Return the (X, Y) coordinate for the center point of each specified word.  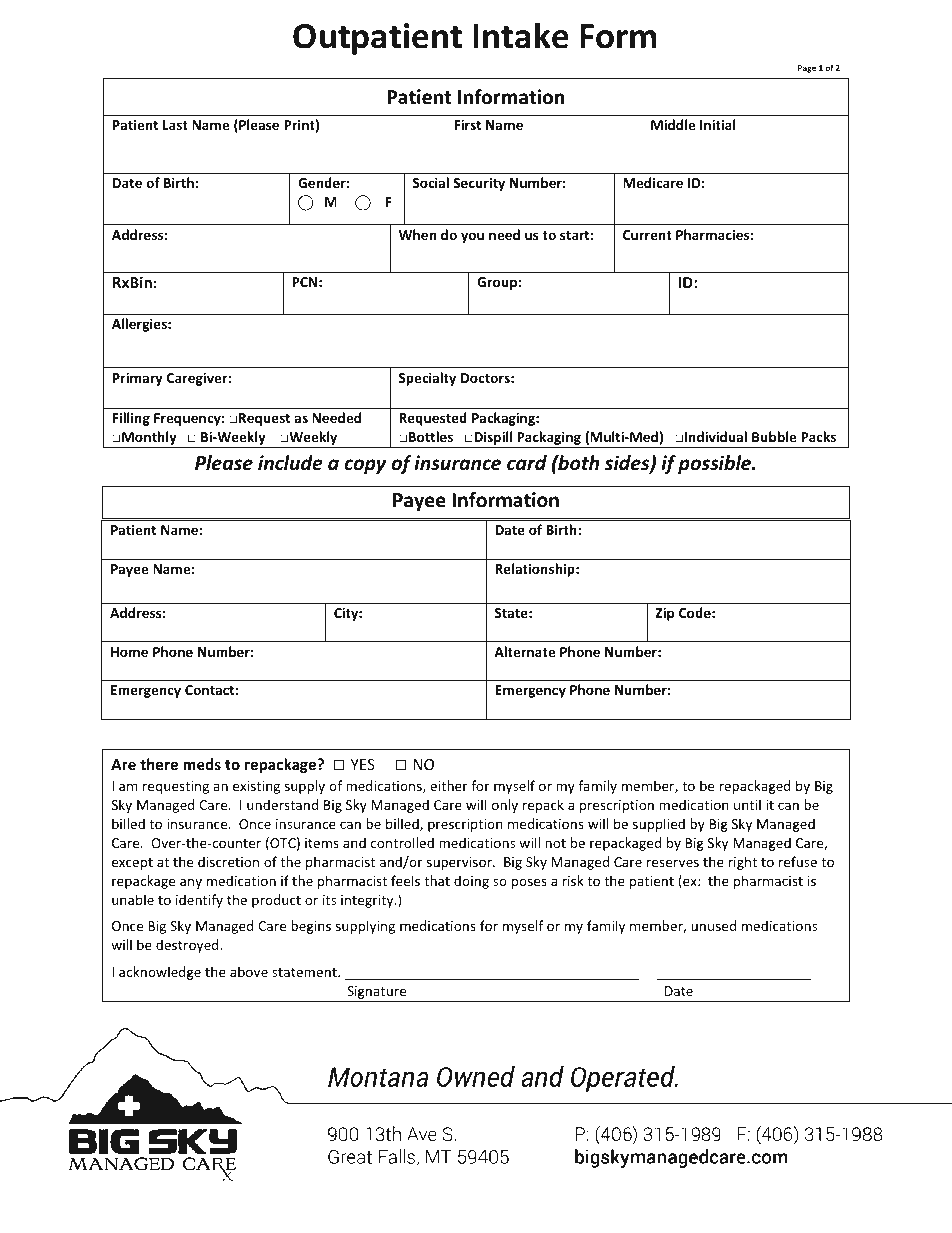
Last (175, 125)
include (290, 463)
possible (716, 464)
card (527, 463)
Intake (521, 35)
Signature (377, 994)
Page (807, 69)
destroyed (188, 946)
